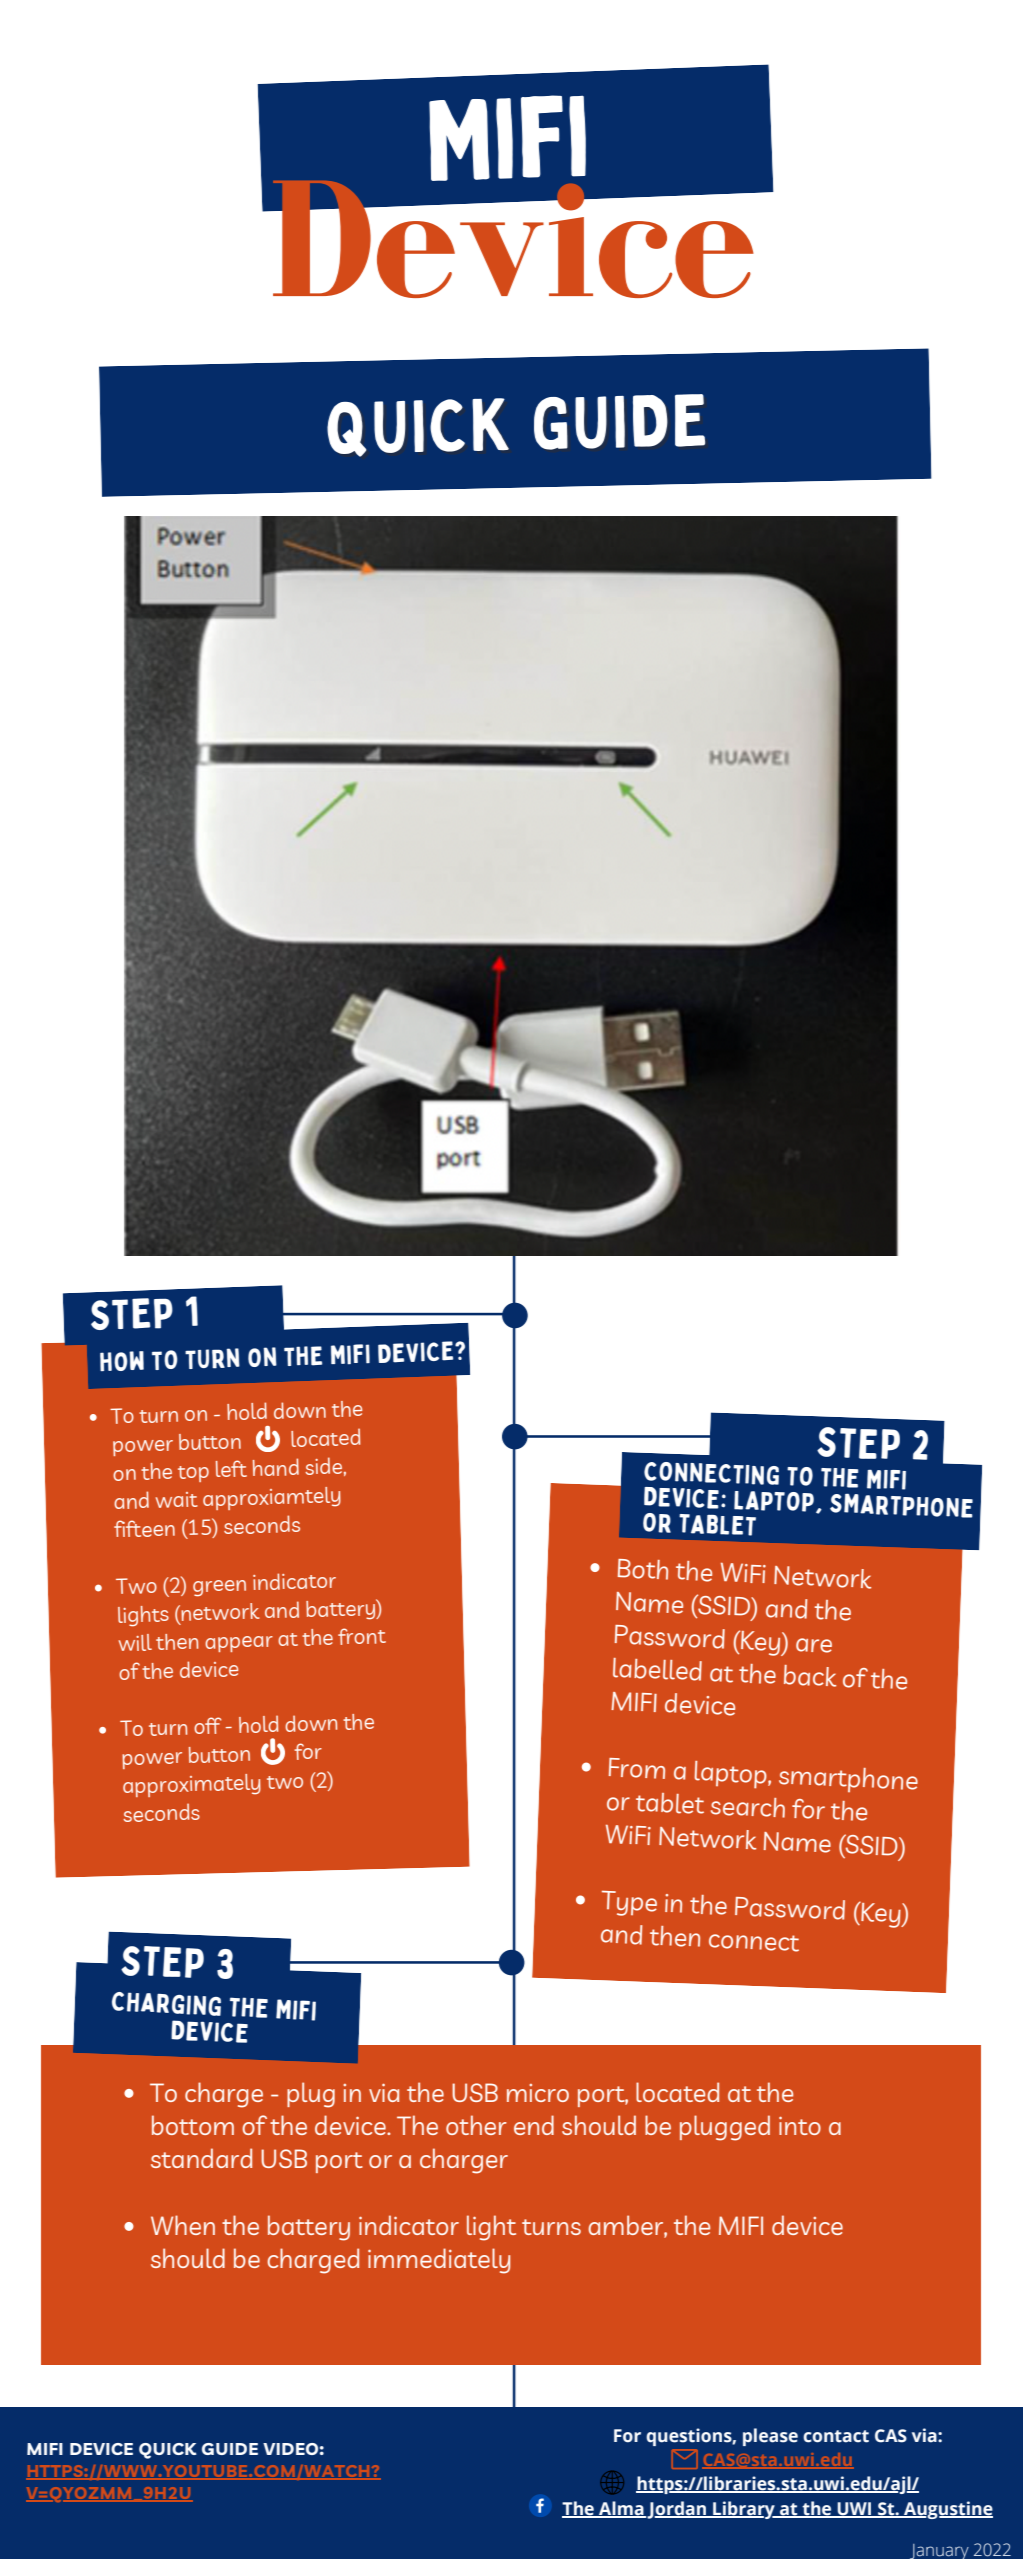  What do you see at coordinates (193, 2125) in the document?
I see `bottom` at bounding box center [193, 2125].
